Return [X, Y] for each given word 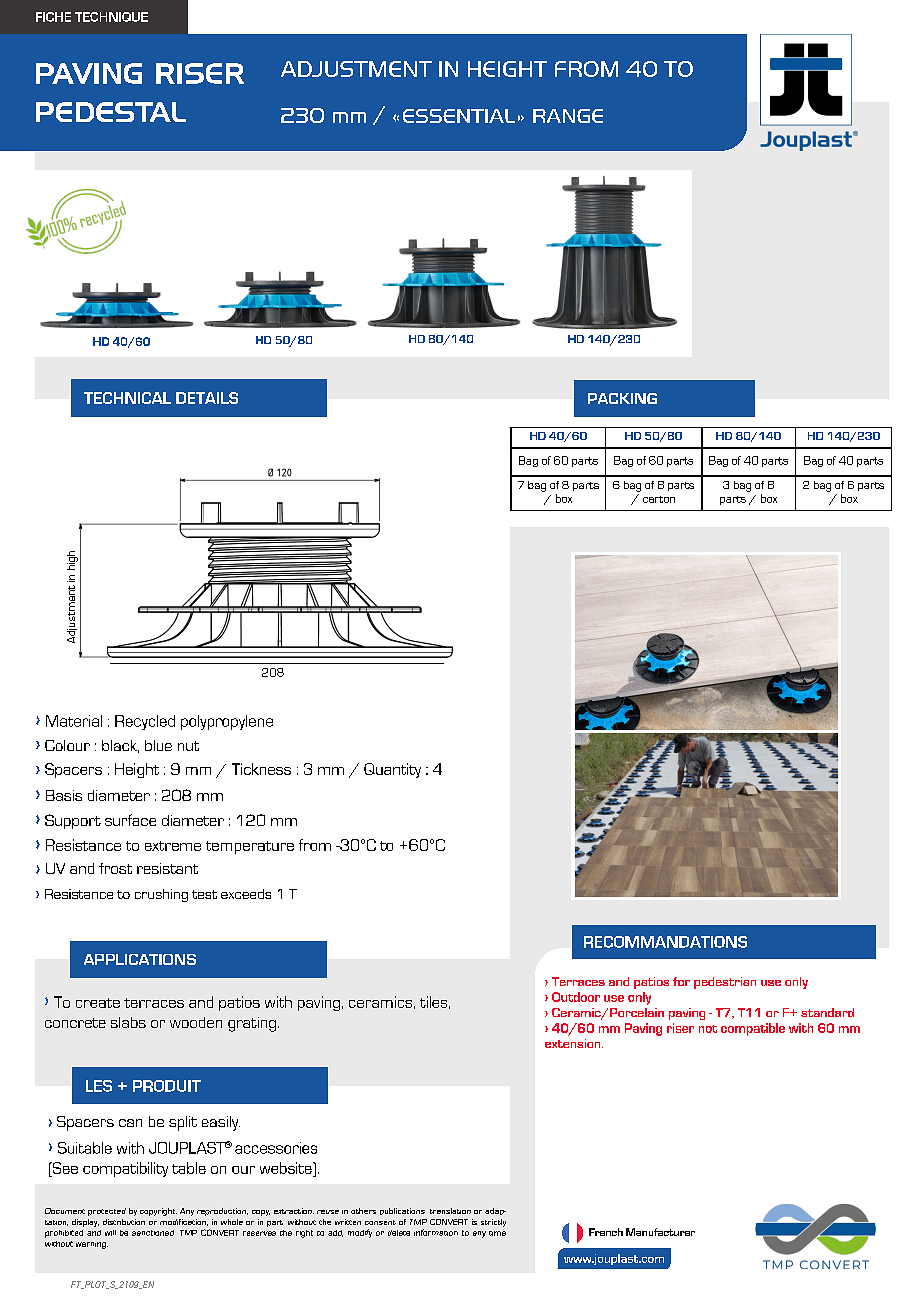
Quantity [392, 770]
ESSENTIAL [459, 116]
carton [659, 499]
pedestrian [725, 983]
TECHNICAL [127, 398]
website [287, 1168]
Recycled [145, 722]
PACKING [622, 398]
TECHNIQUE [111, 17]
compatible [753, 1029]
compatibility [125, 1169]
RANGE [568, 116]
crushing [161, 895]
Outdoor [576, 997]
